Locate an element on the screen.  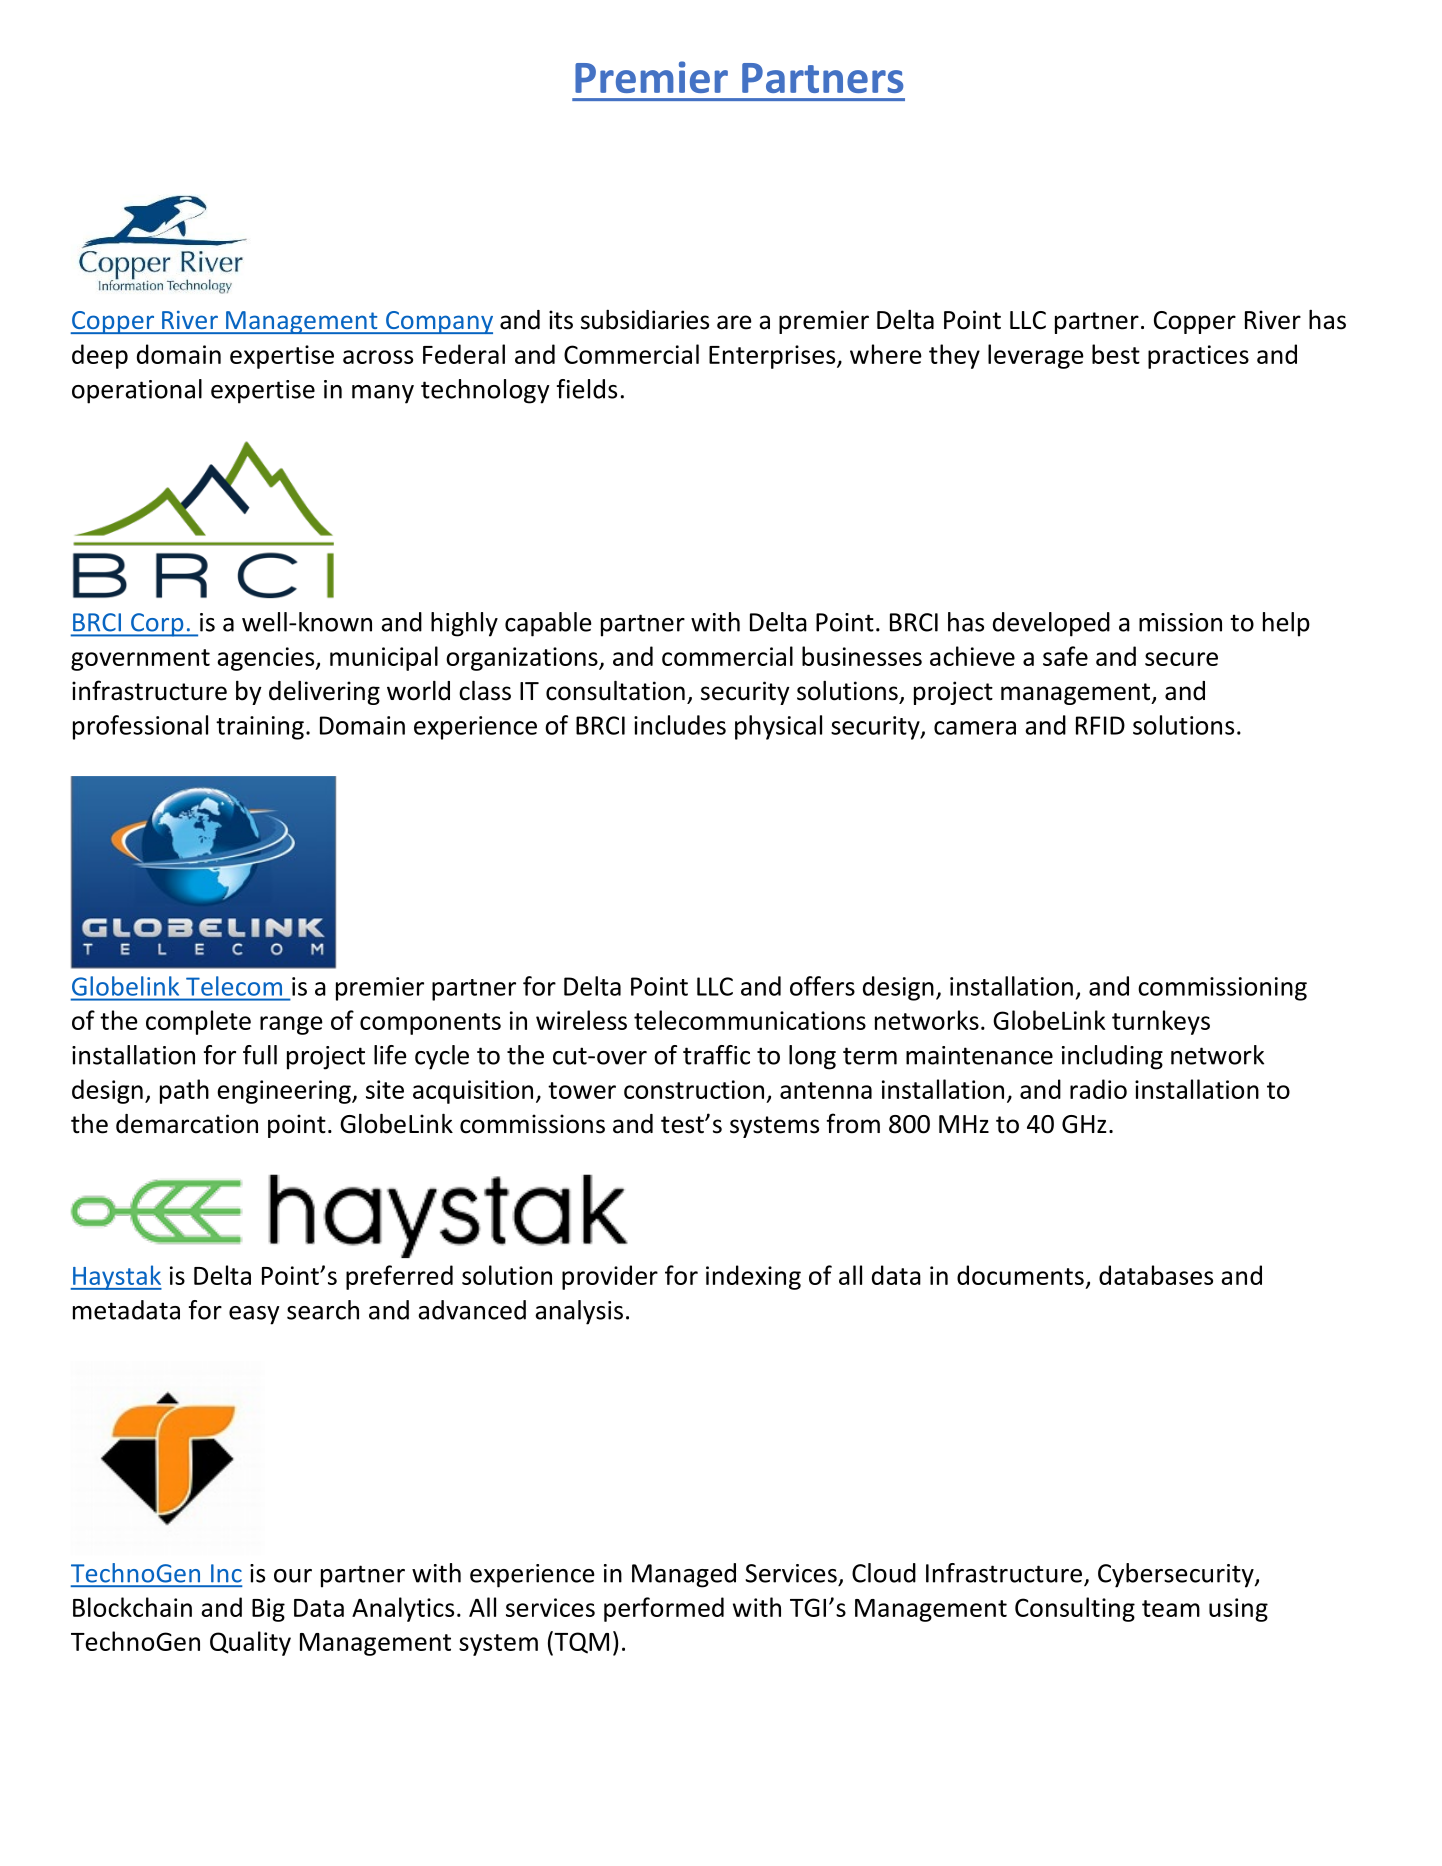
easy is located at coordinates (254, 1315).
